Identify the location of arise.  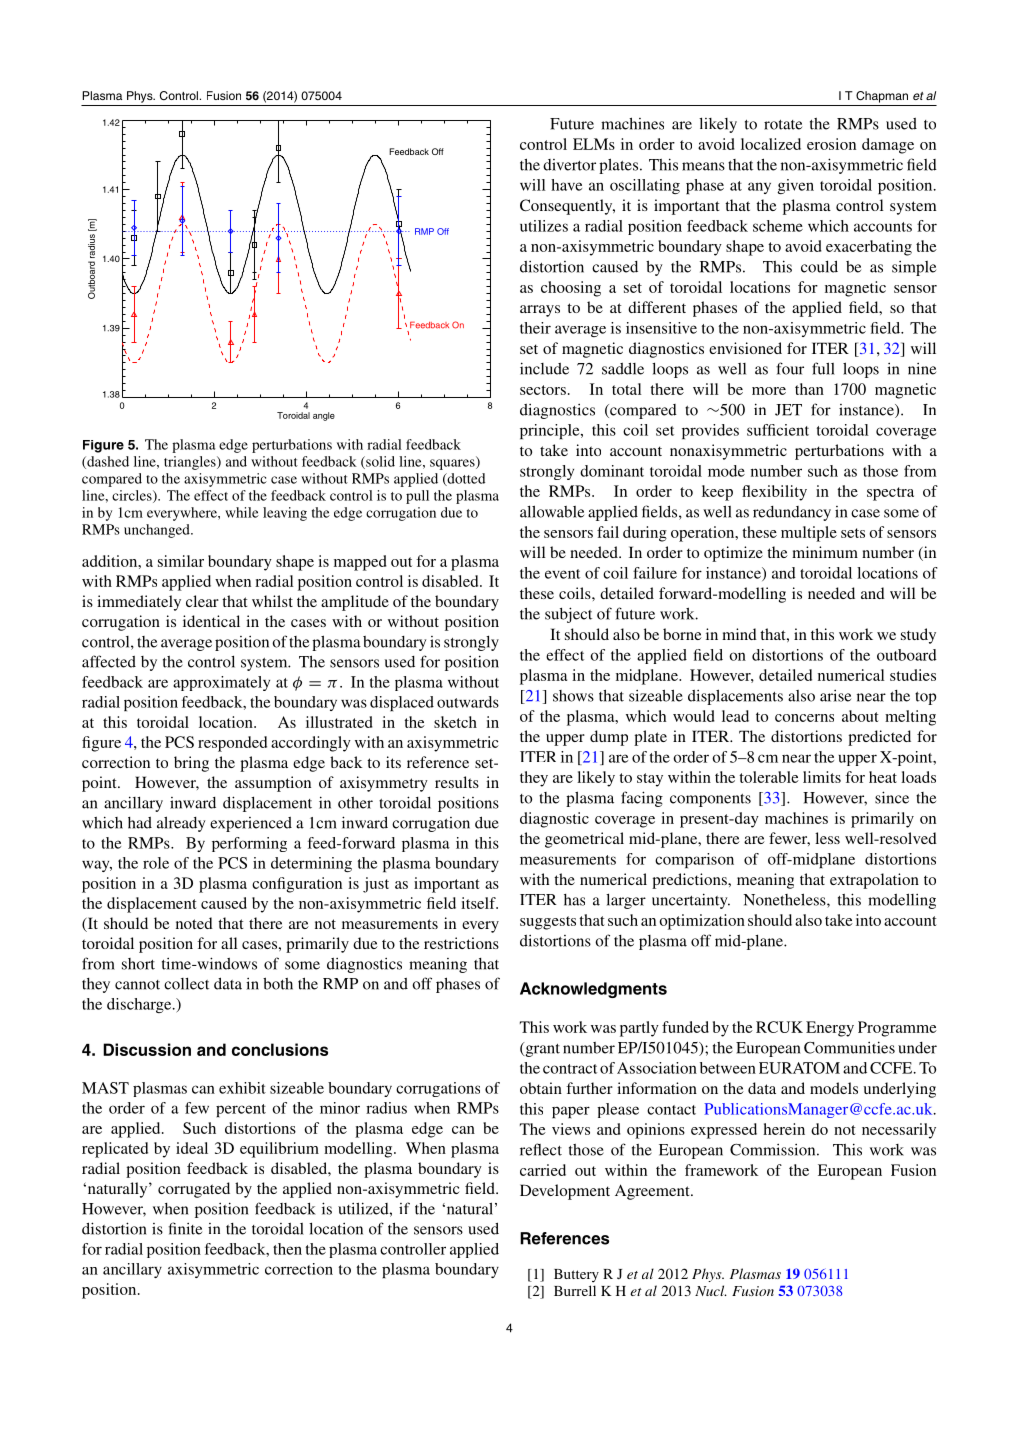
(835, 696).
